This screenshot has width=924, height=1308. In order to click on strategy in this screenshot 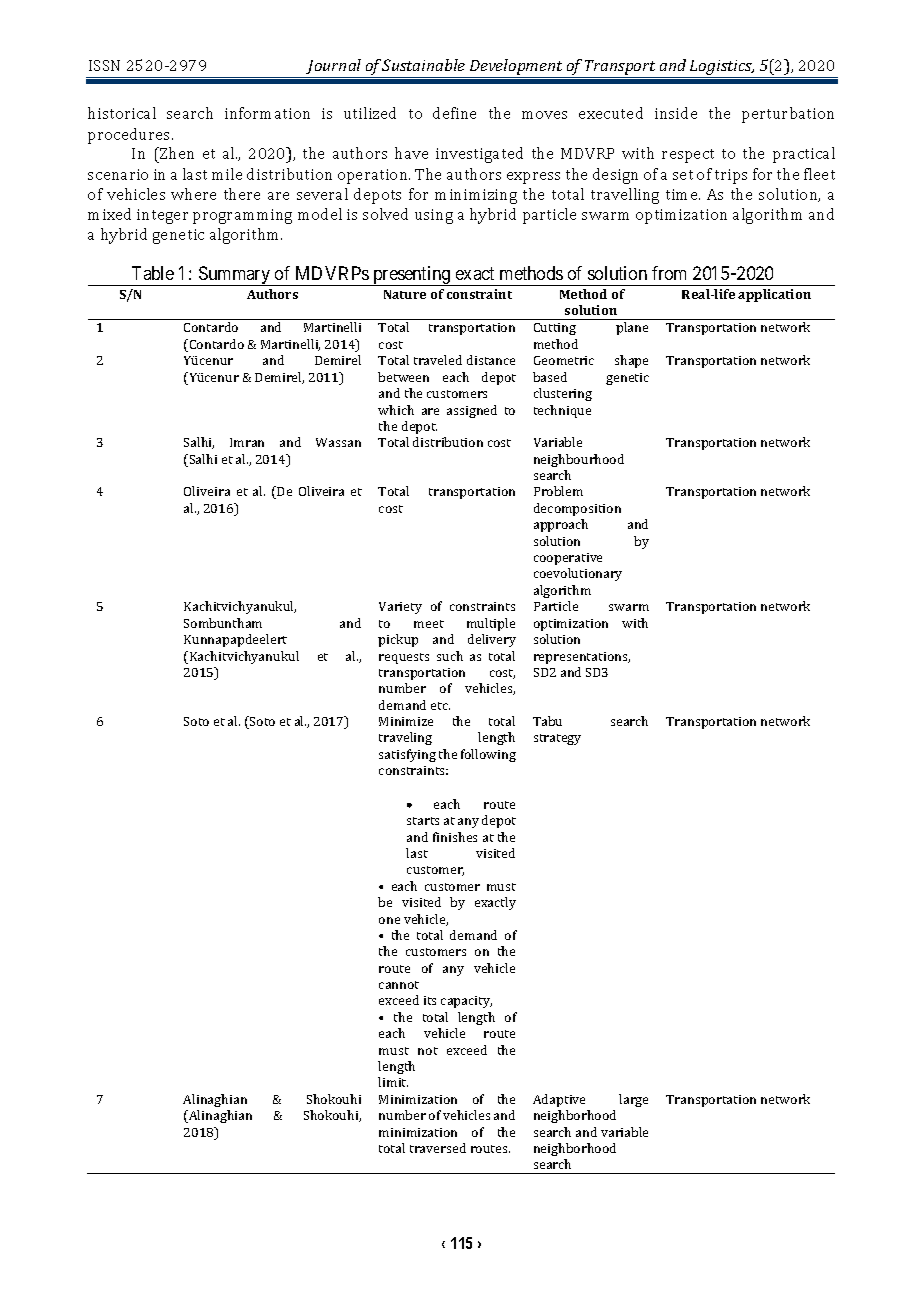, I will do `click(557, 739)`.
